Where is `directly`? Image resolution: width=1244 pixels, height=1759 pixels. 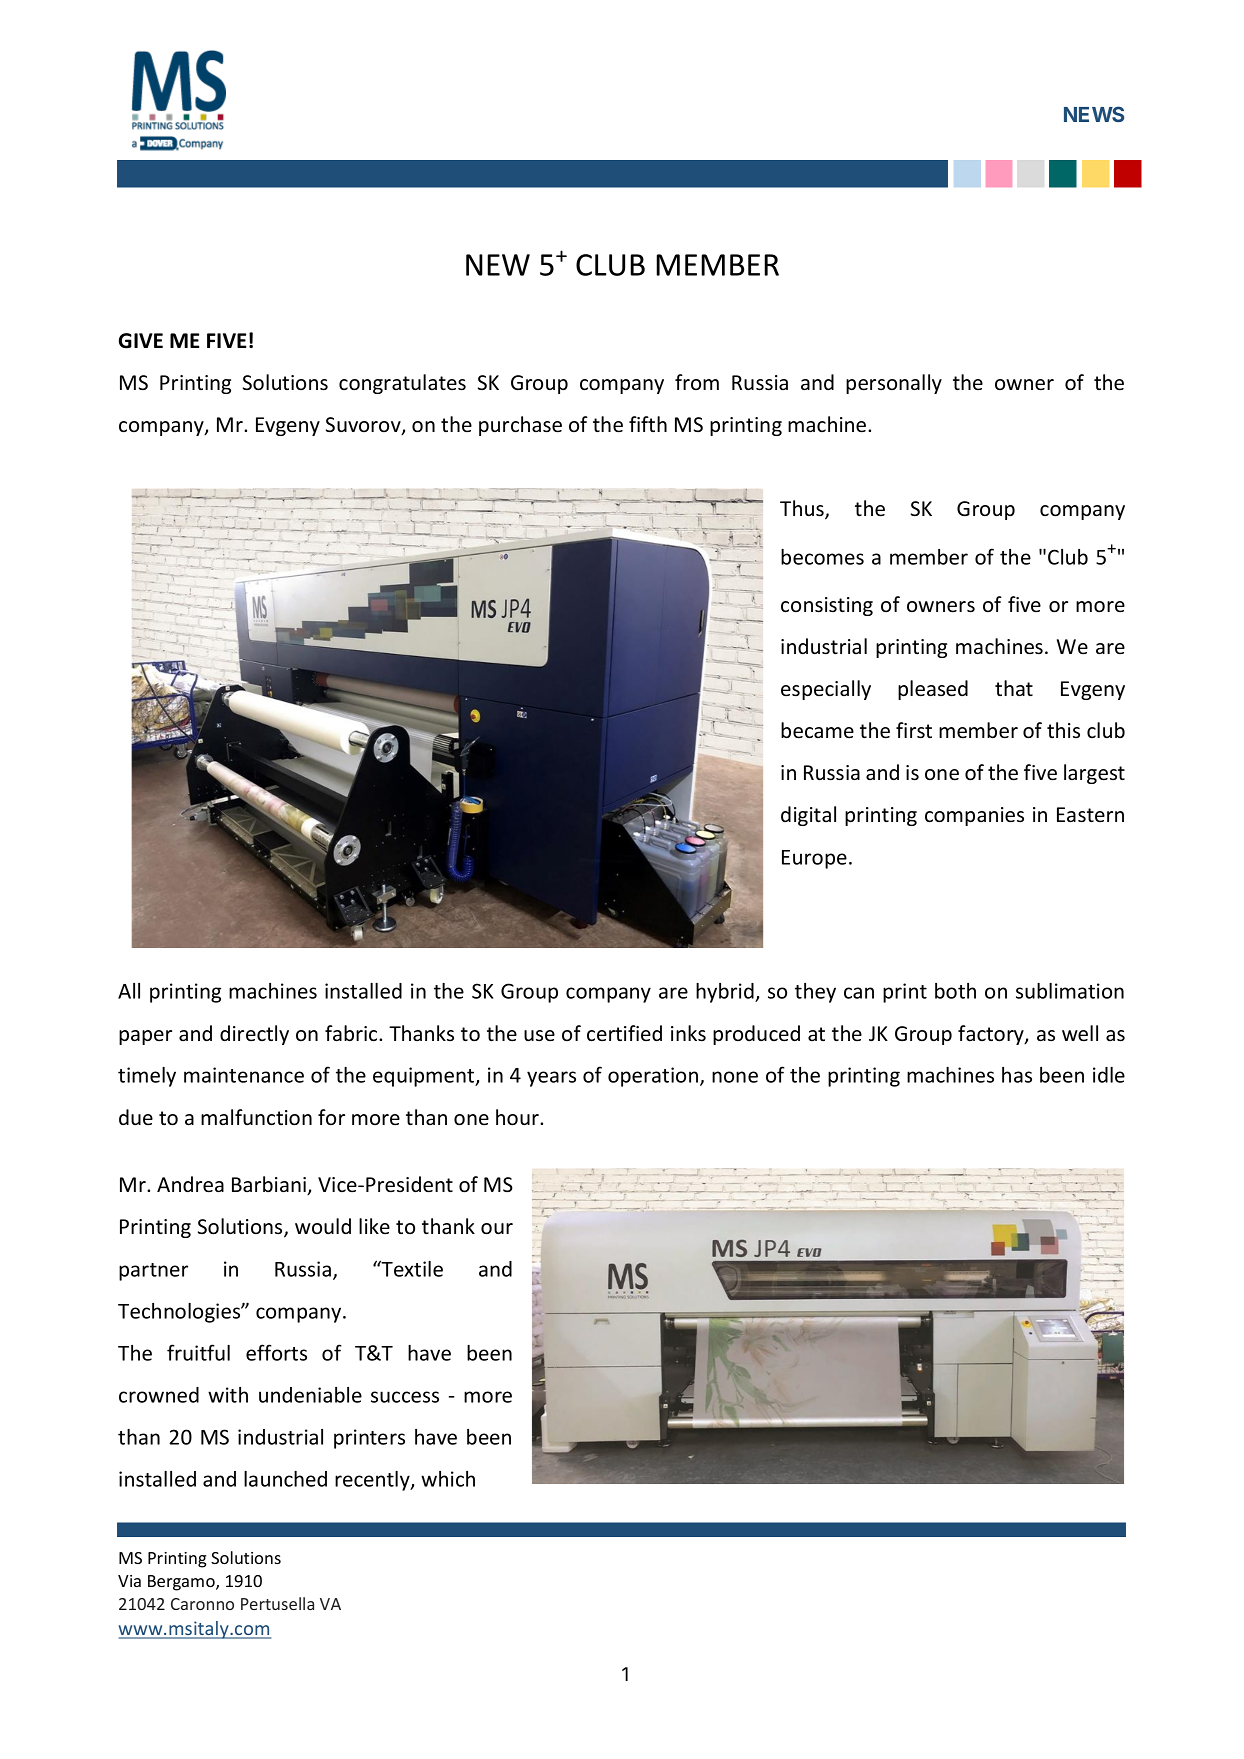 directly is located at coordinates (254, 1035).
